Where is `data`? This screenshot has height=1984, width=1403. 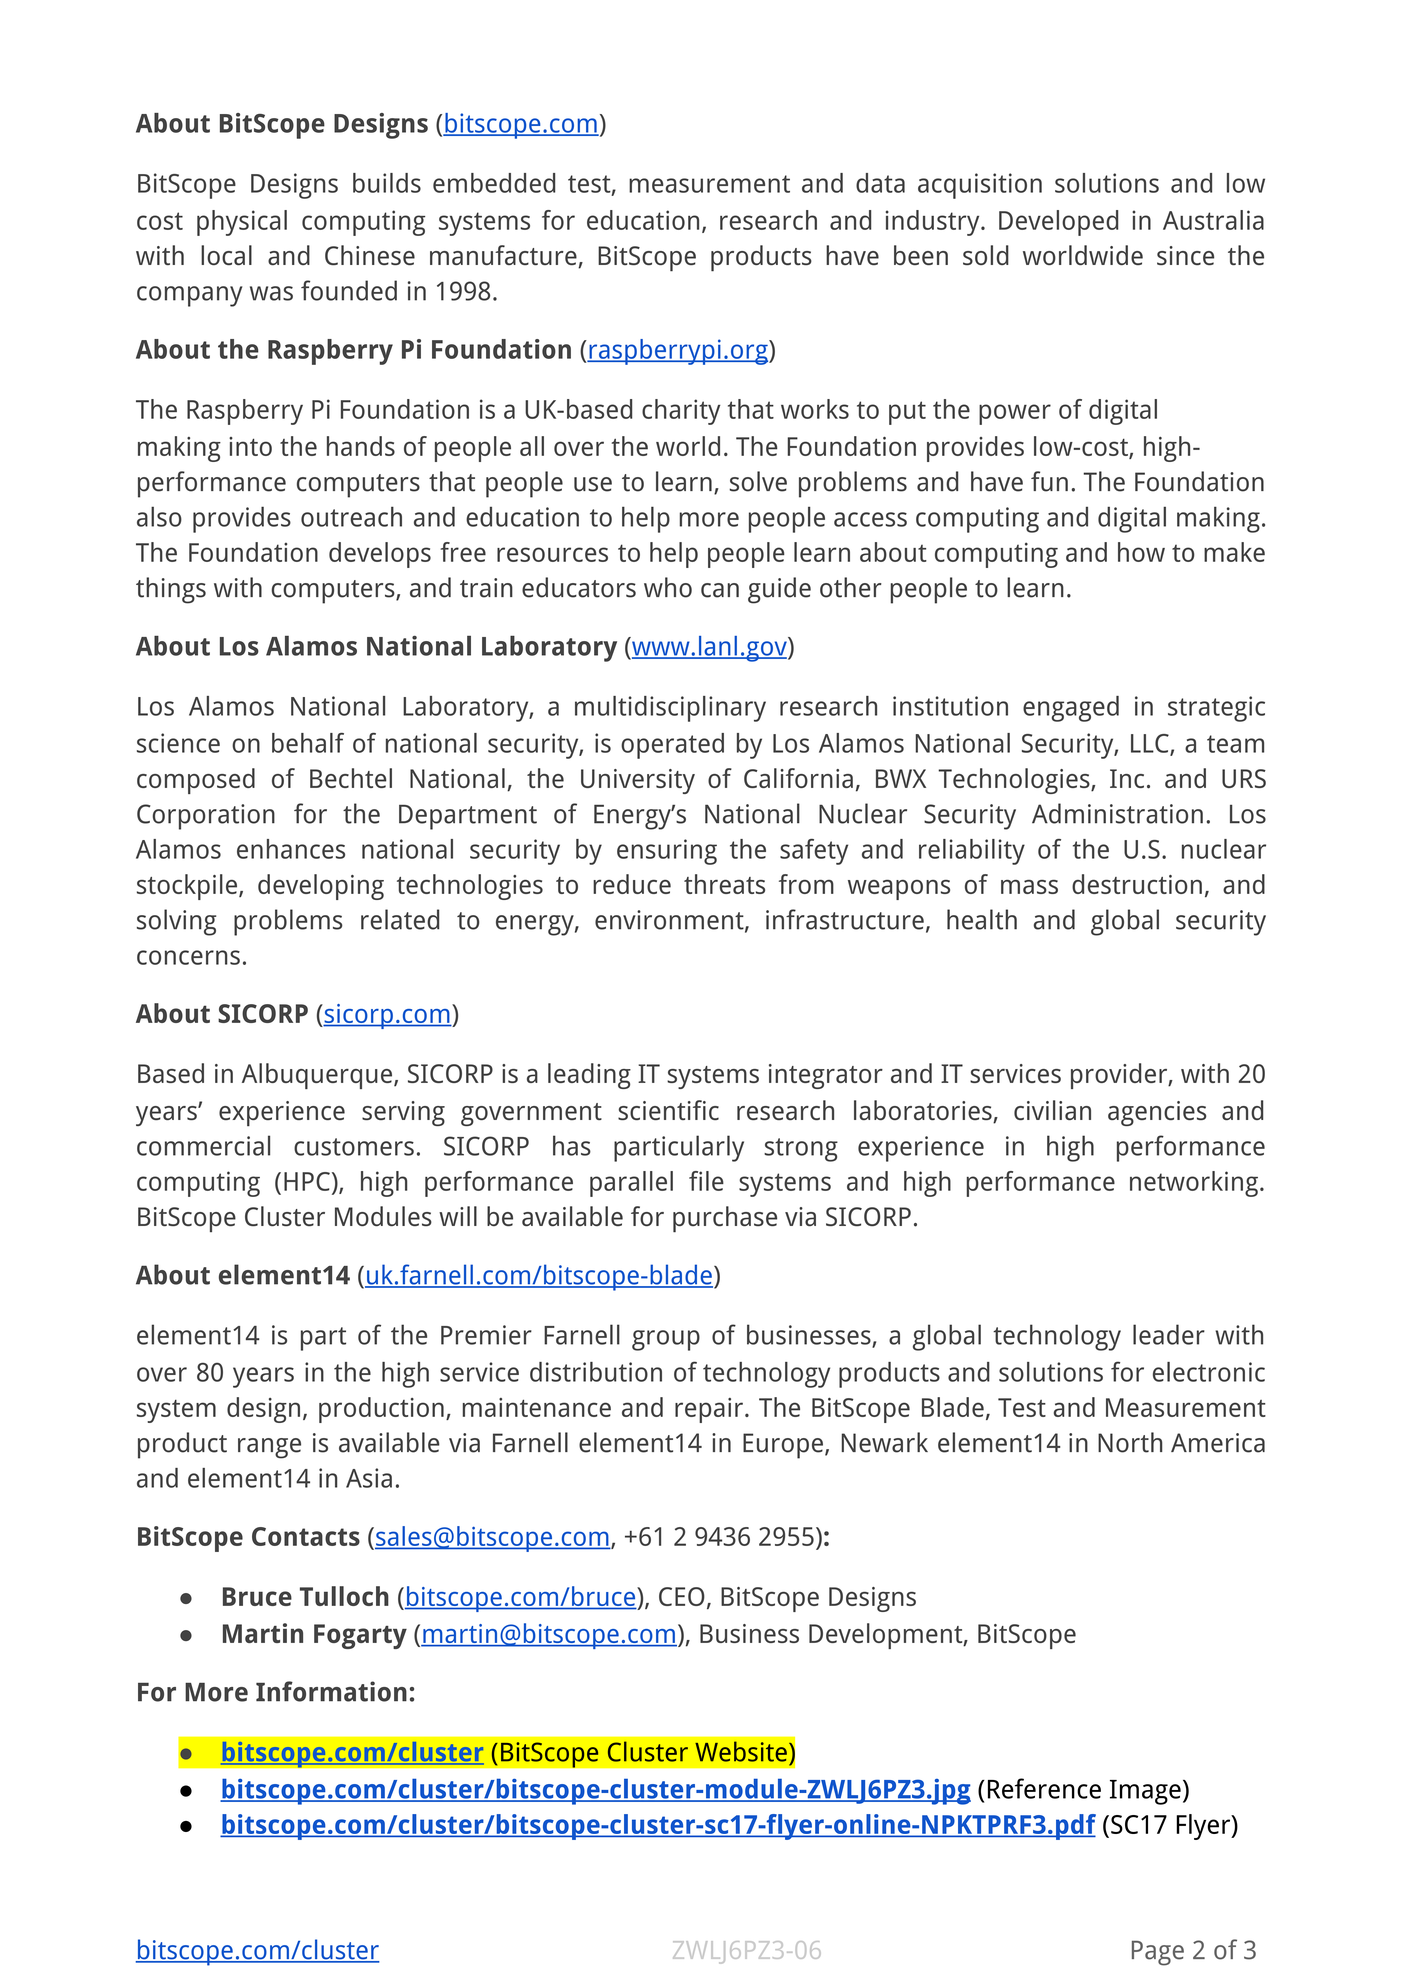 data is located at coordinates (880, 183).
